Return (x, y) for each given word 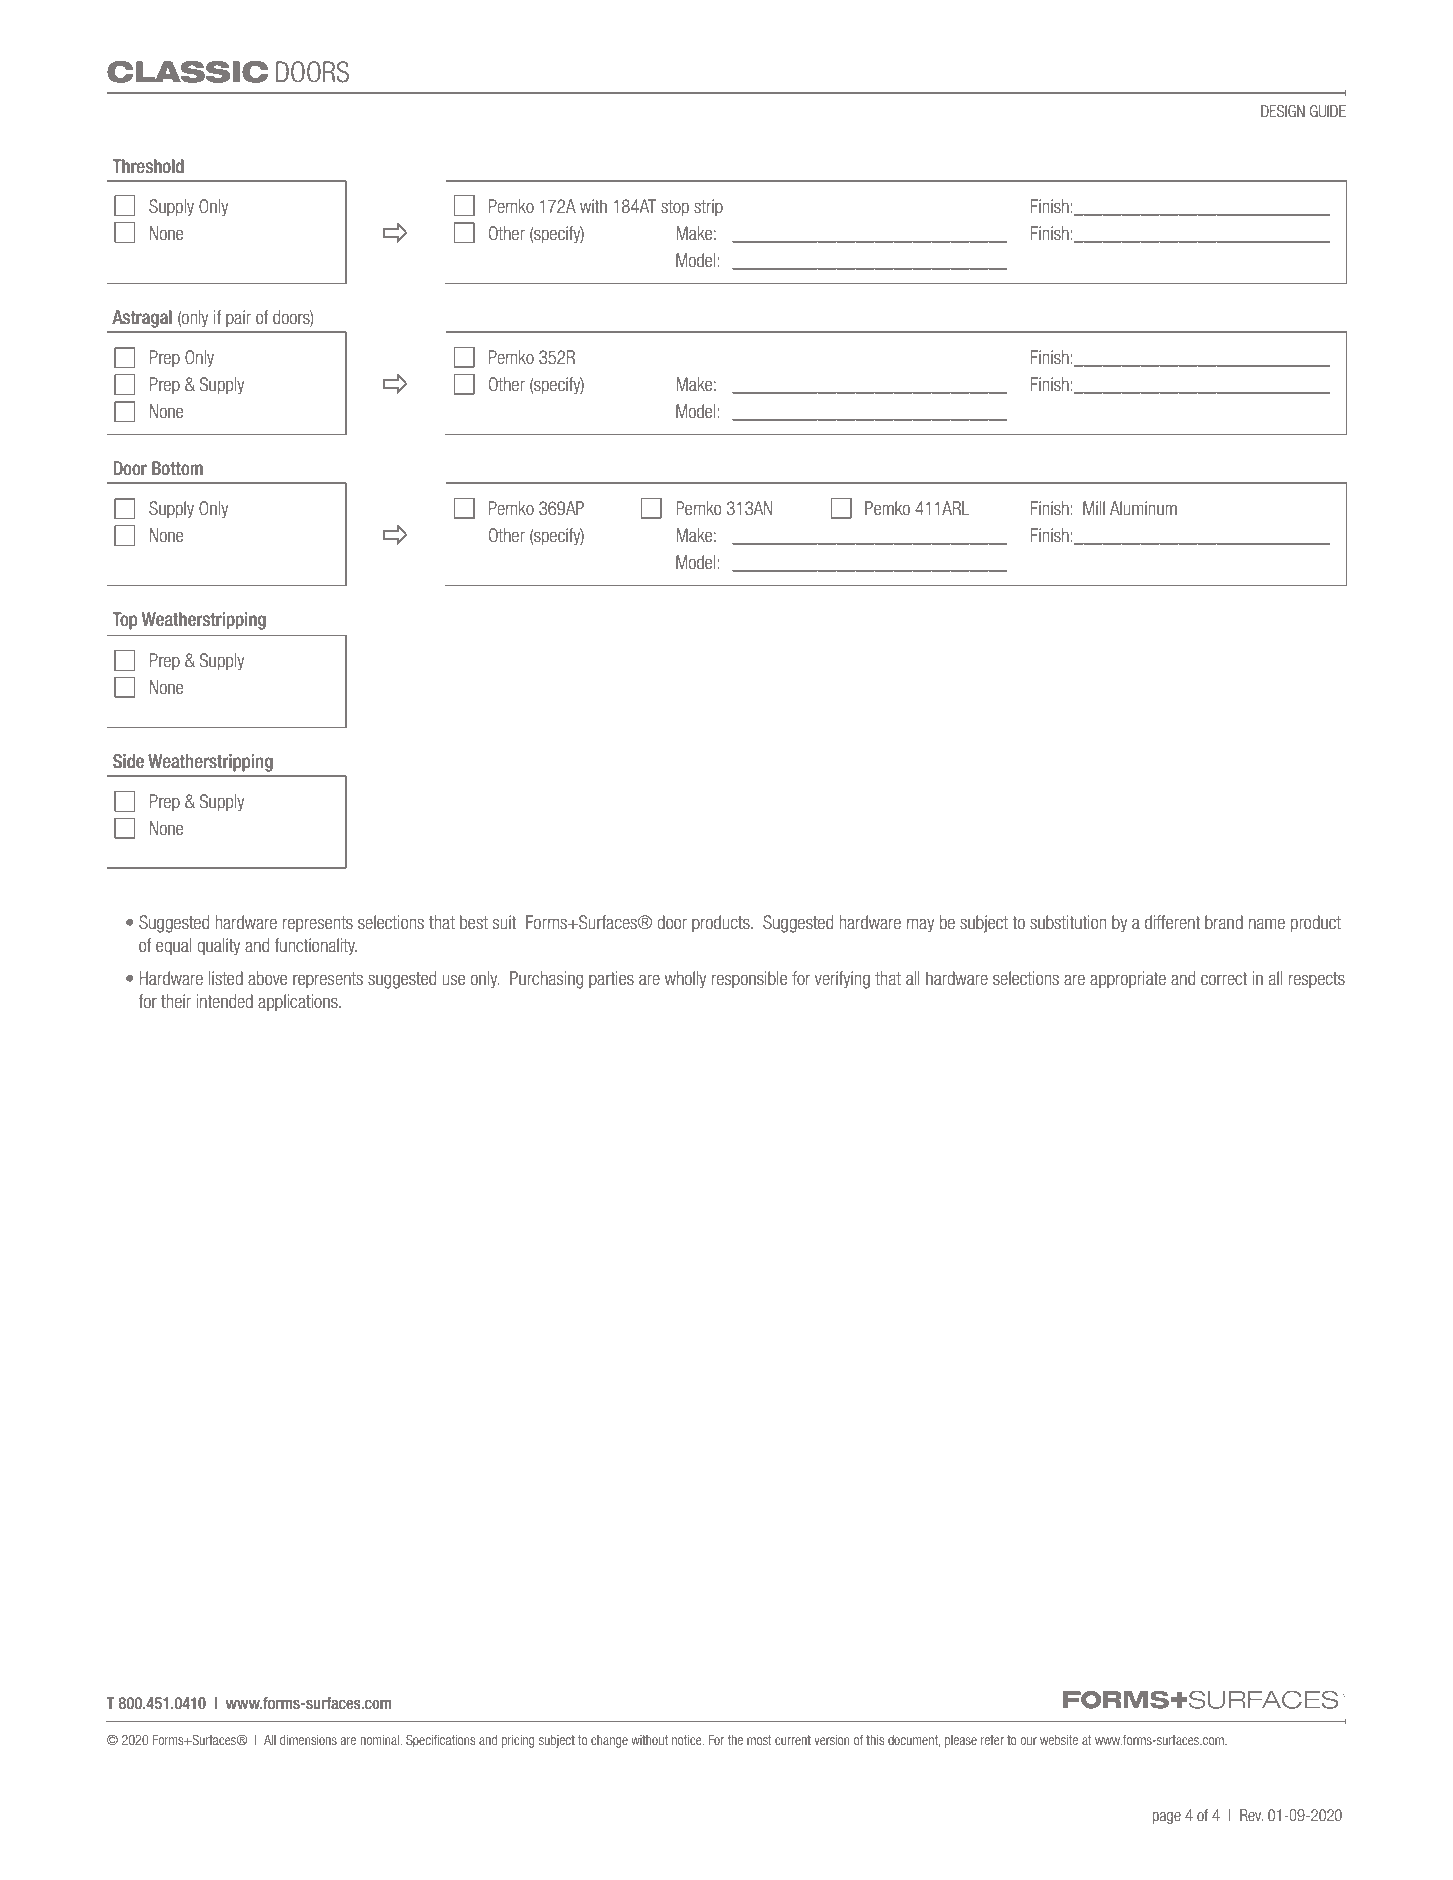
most (759, 1740)
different (1172, 922)
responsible (749, 980)
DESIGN (1283, 111)
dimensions (308, 1740)
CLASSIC (188, 72)
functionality (316, 947)
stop (675, 208)
